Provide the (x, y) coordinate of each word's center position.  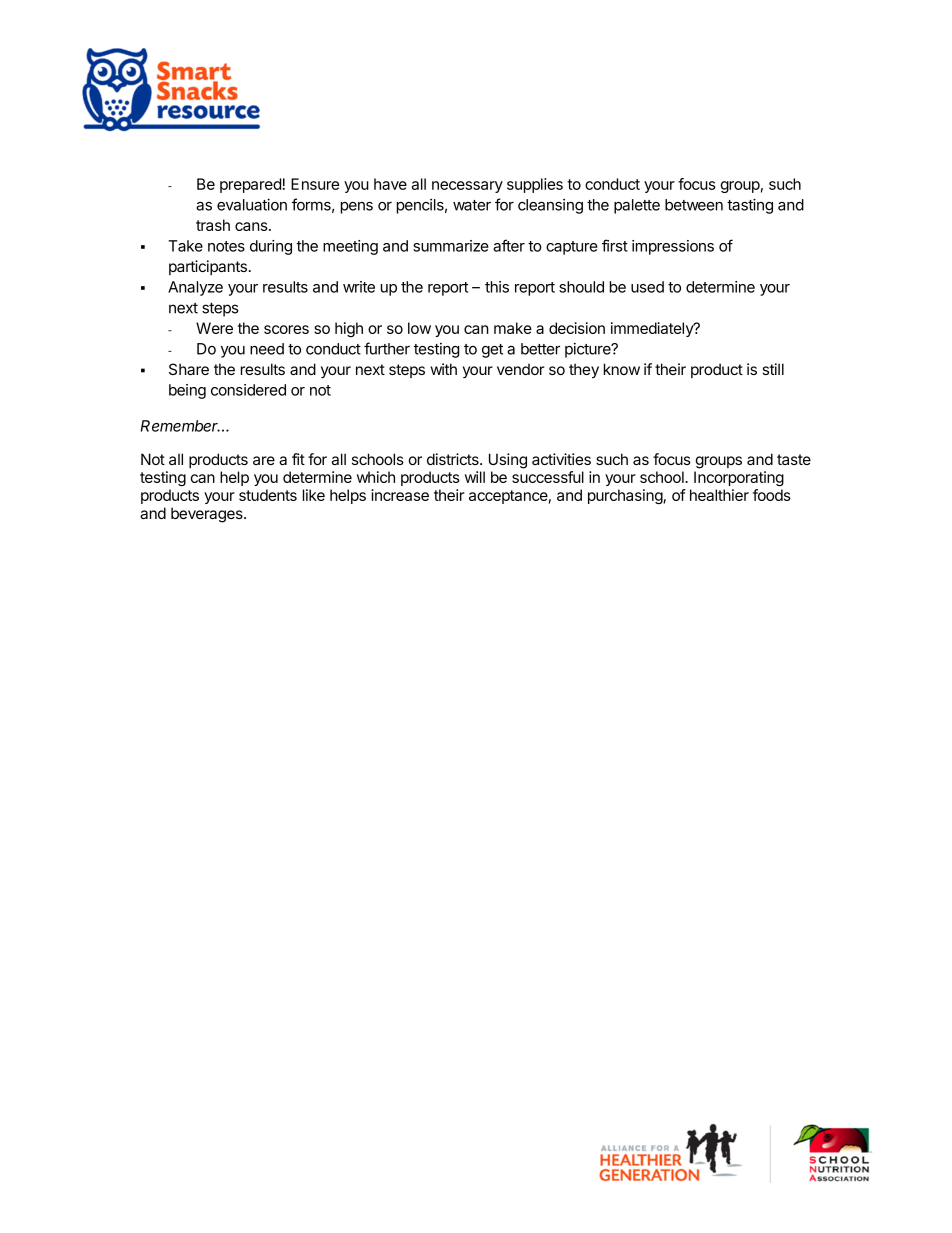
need (267, 349)
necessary (467, 187)
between (694, 205)
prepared (250, 185)
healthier (719, 495)
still (773, 369)
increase (400, 495)
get (492, 351)
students (268, 495)
